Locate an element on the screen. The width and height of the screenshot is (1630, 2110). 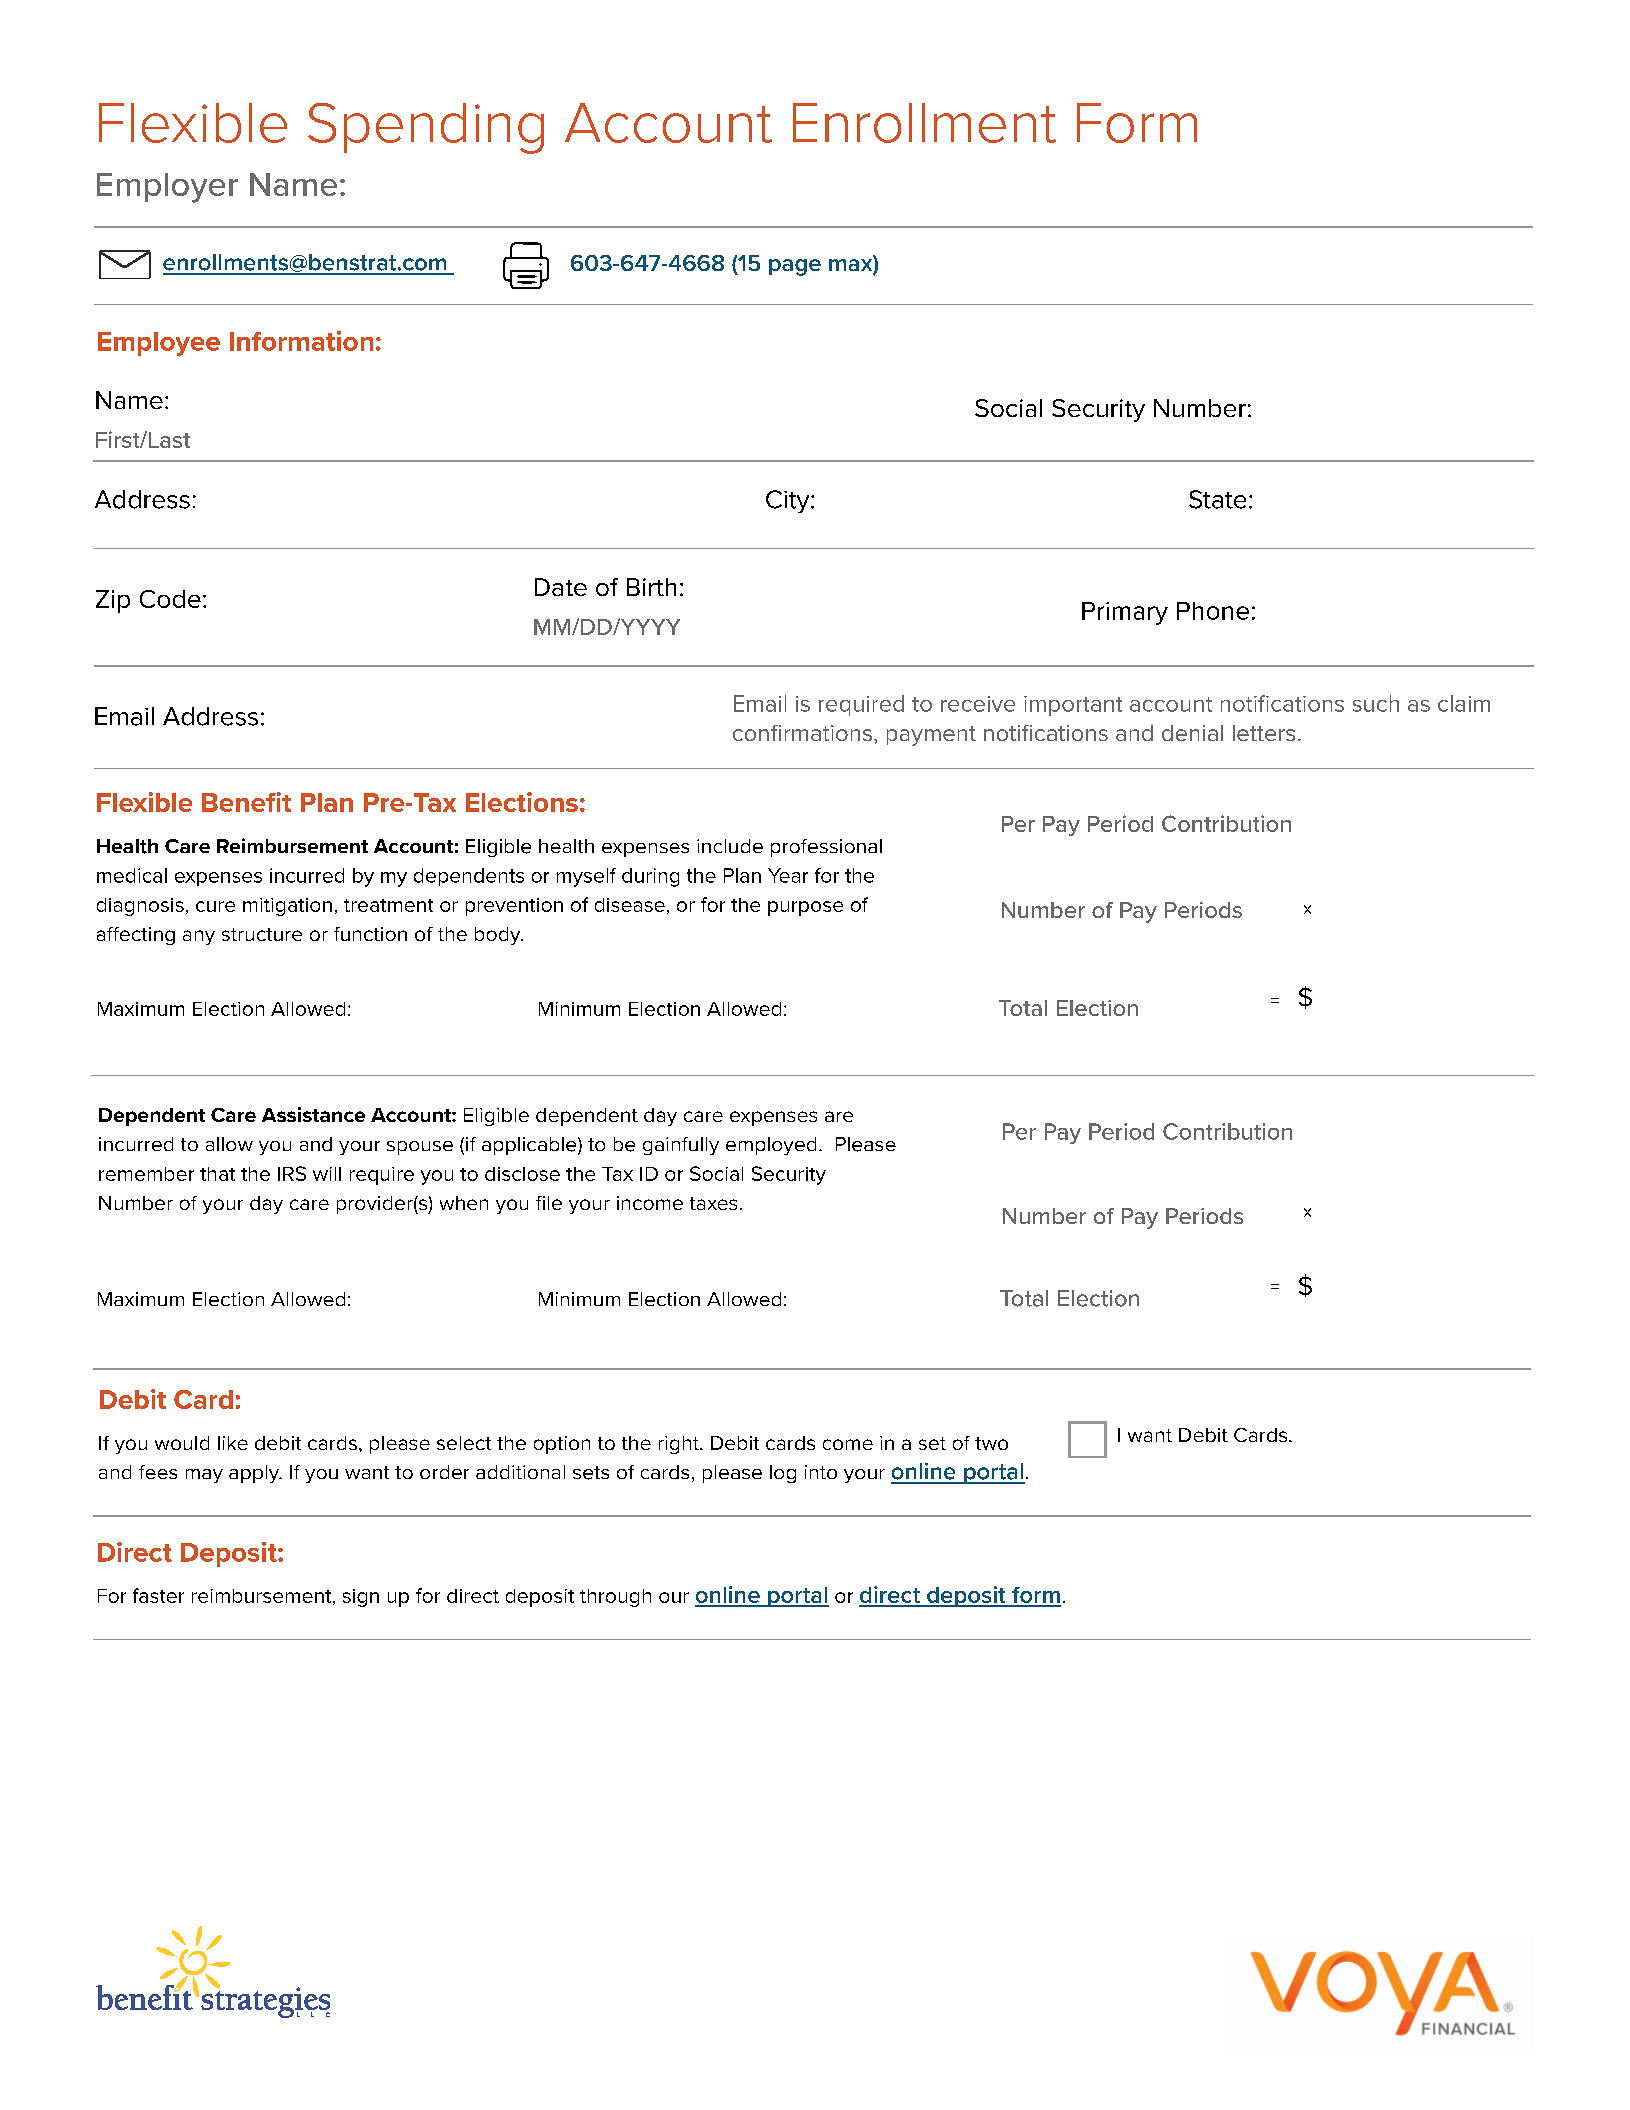
mitigation is located at coordinates (287, 907).
